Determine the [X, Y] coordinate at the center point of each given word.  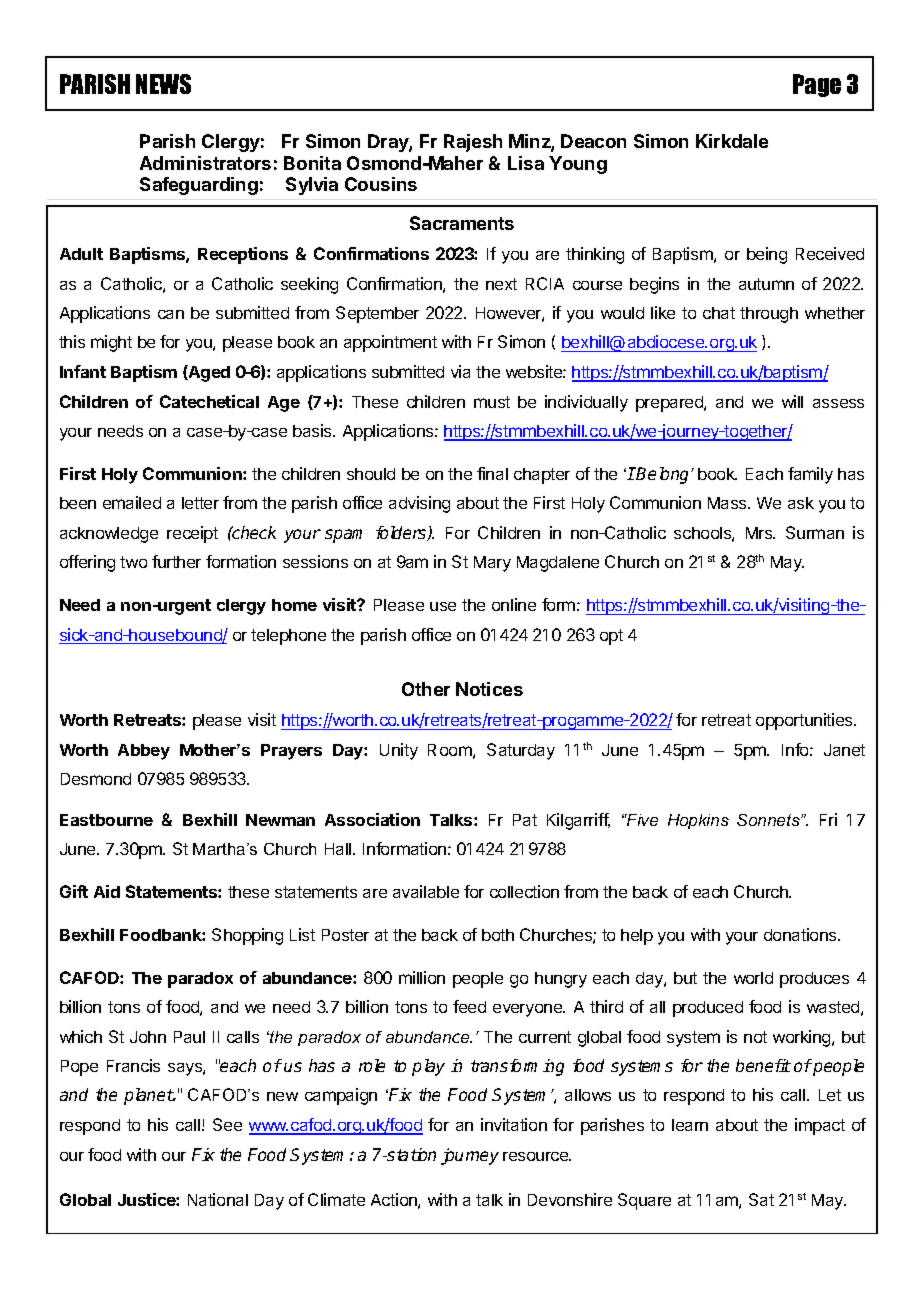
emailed [132, 502]
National [218, 1199]
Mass [728, 503]
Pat [525, 820]
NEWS [163, 84]
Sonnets [769, 820]
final [492, 473]
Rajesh [473, 143]
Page [817, 85]
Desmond [96, 779]
